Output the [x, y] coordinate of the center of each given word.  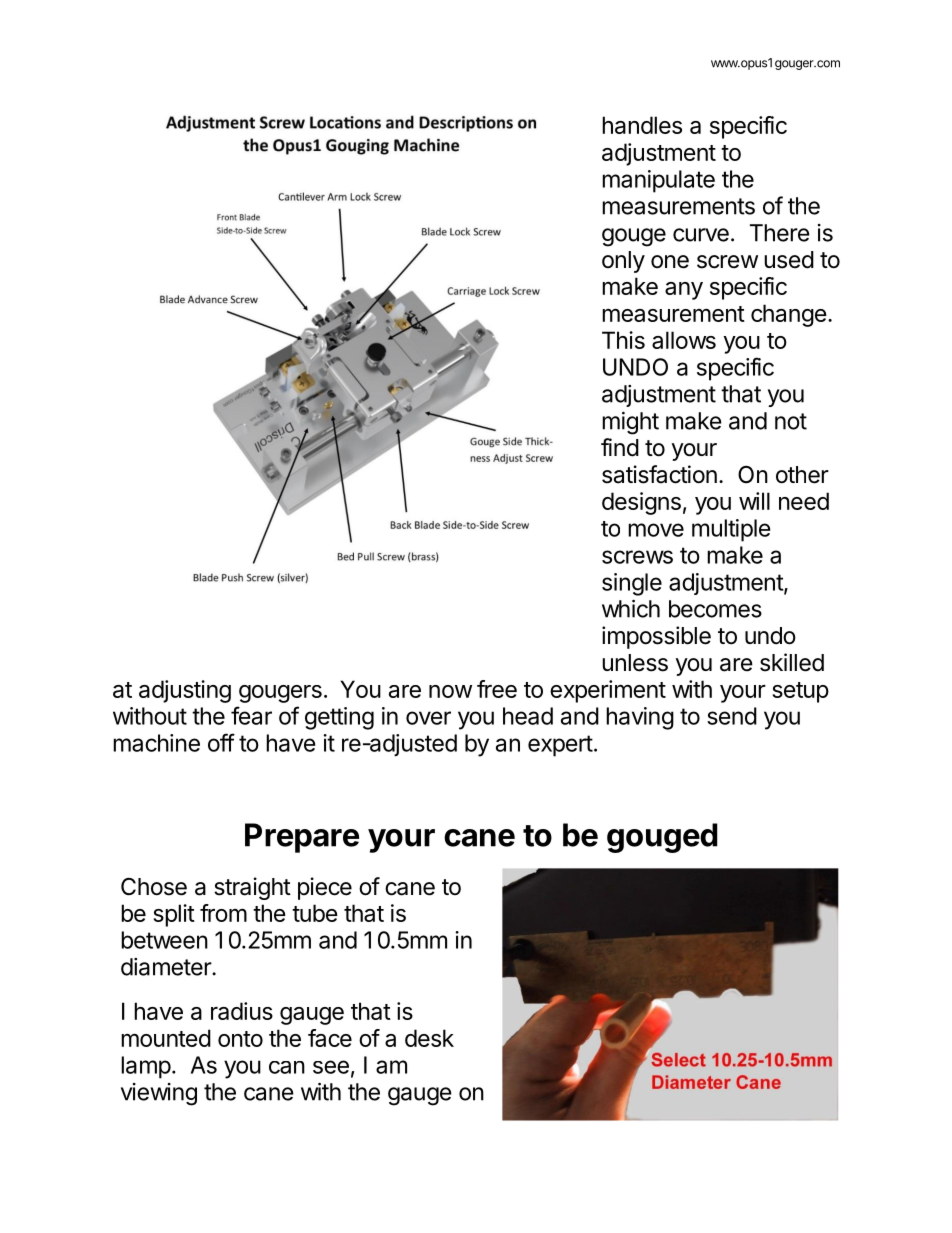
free [497, 689]
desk [429, 1038]
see [331, 1067]
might [630, 423]
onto [240, 1039]
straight [252, 888]
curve [701, 235]
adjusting [185, 691]
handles [642, 125]
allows [684, 340]
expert [560, 746]
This [623, 340]
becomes [715, 609]
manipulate [658, 181]
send [732, 716]
